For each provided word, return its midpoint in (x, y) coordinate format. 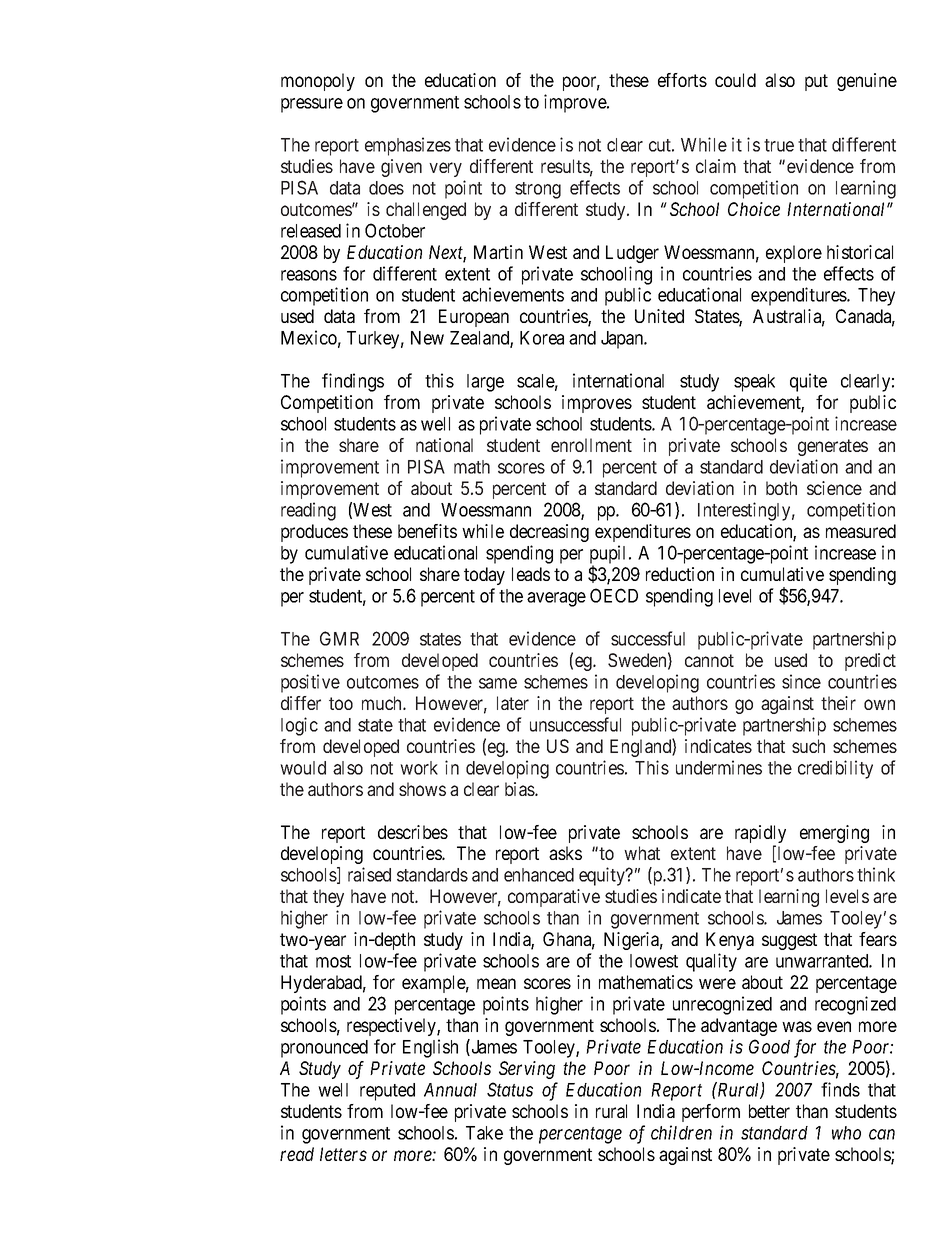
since (801, 681)
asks (565, 853)
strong (538, 190)
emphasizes (408, 146)
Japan (623, 340)
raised (369, 874)
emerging (834, 834)
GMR (339, 638)
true (779, 145)
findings (353, 382)
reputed (387, 1092)
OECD (614, 595)
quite (808, 382)
